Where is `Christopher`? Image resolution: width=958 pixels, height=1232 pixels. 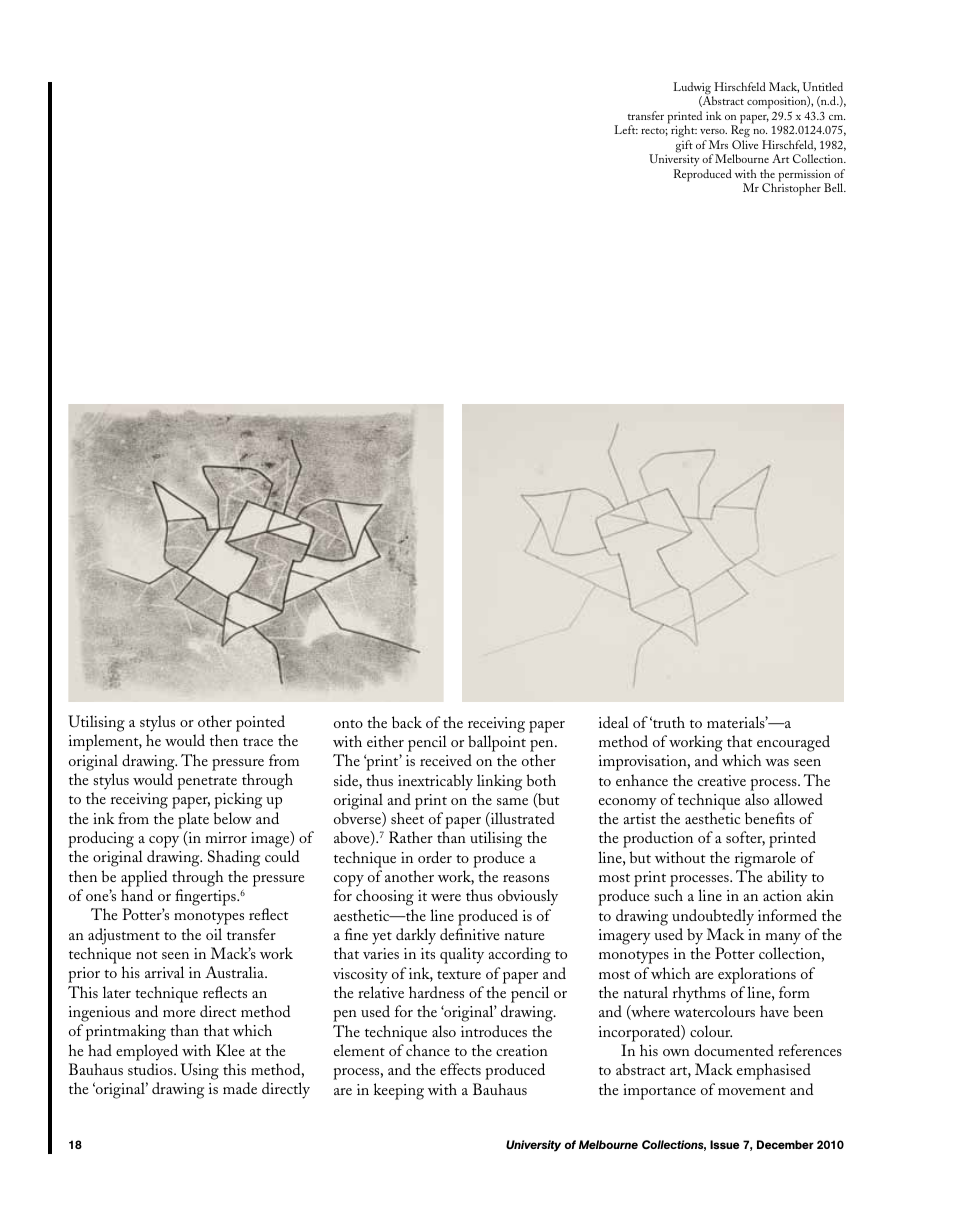 Christopher is located at coordinates (791, 189).
